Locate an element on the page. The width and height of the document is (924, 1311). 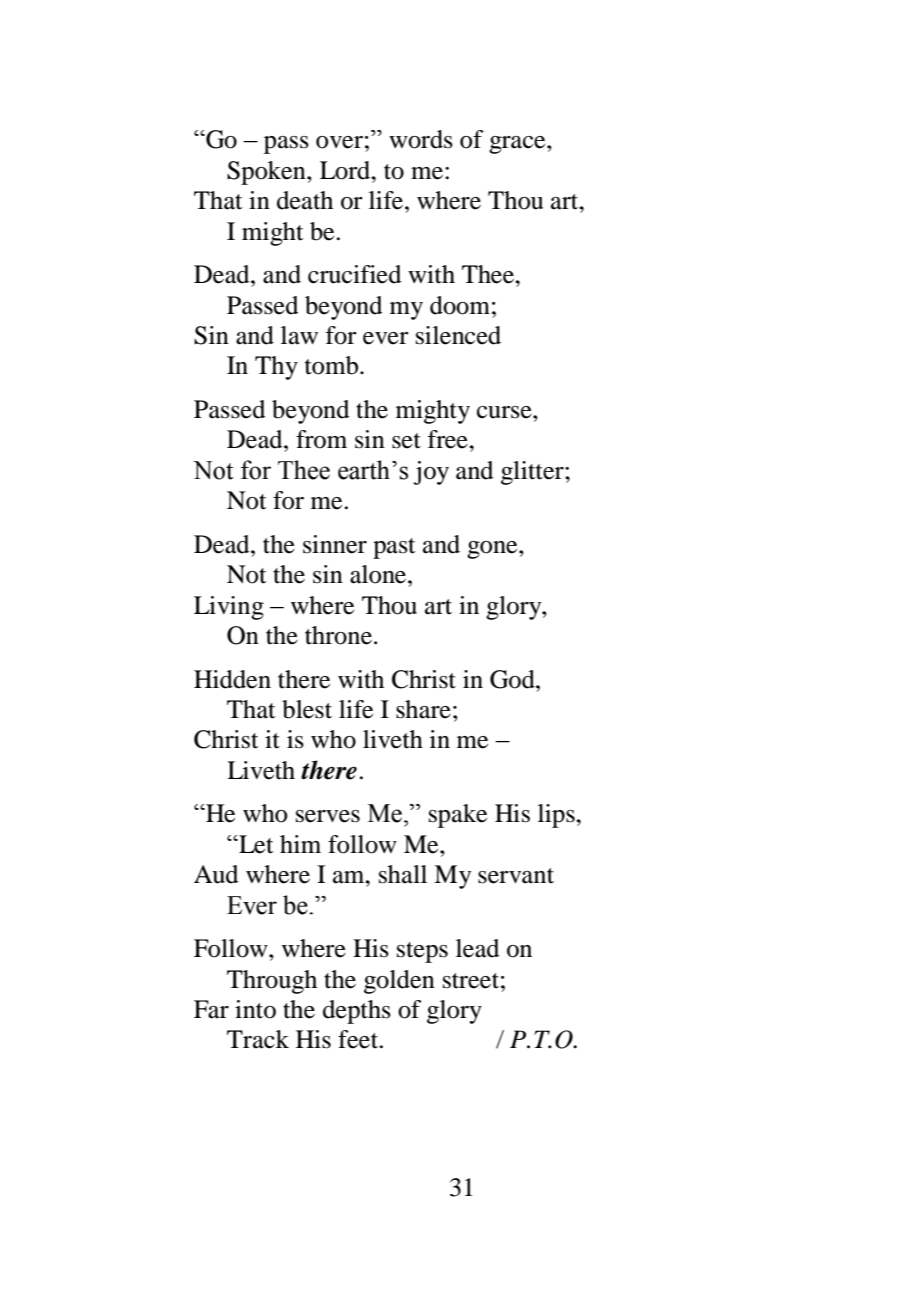
gone is located at coordinates (493, 550).
